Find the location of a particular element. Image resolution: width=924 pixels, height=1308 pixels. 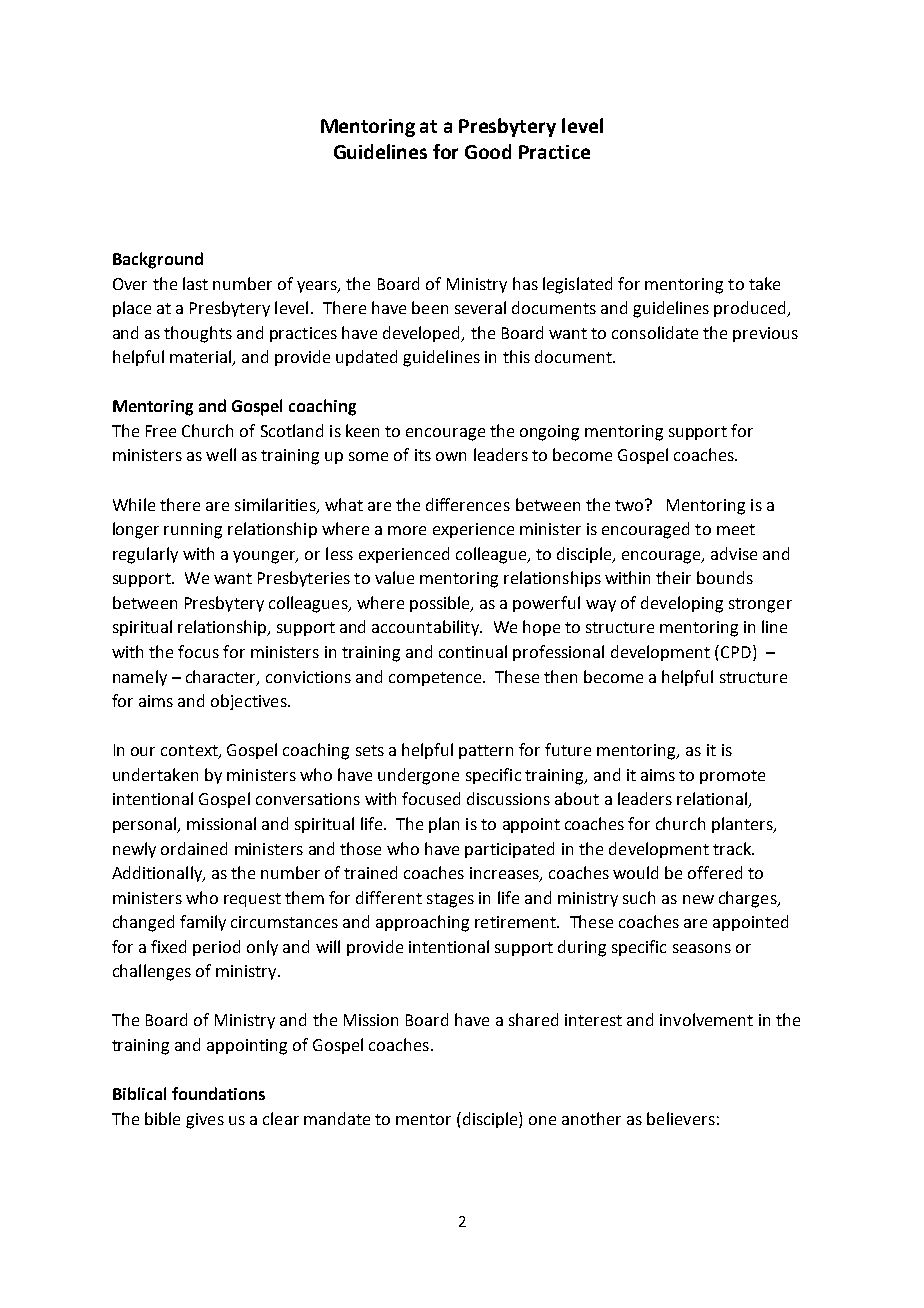

differences is located at coordinates (468, 504).
